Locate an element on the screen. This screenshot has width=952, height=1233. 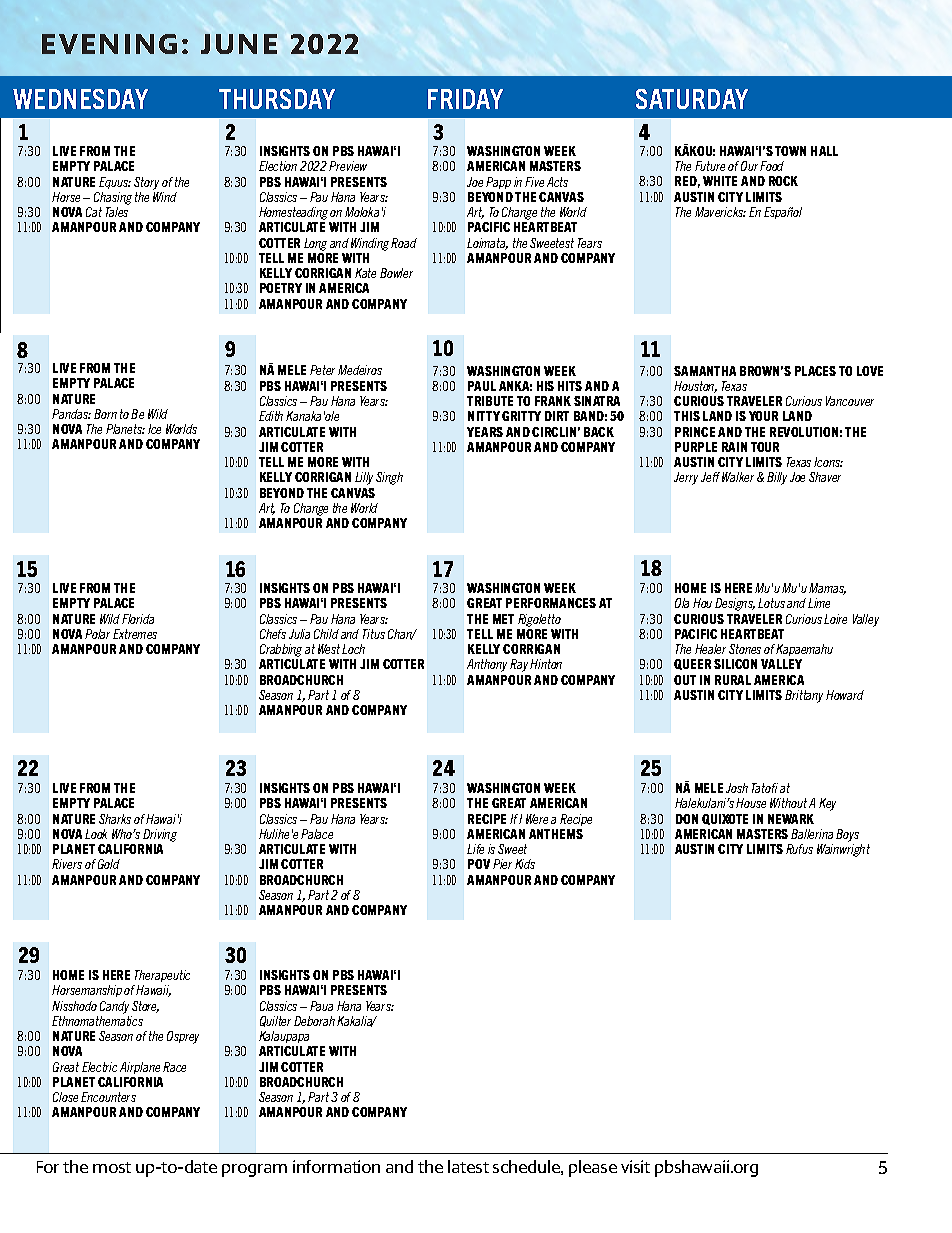
Florida is located at coordinates (138, 619).
